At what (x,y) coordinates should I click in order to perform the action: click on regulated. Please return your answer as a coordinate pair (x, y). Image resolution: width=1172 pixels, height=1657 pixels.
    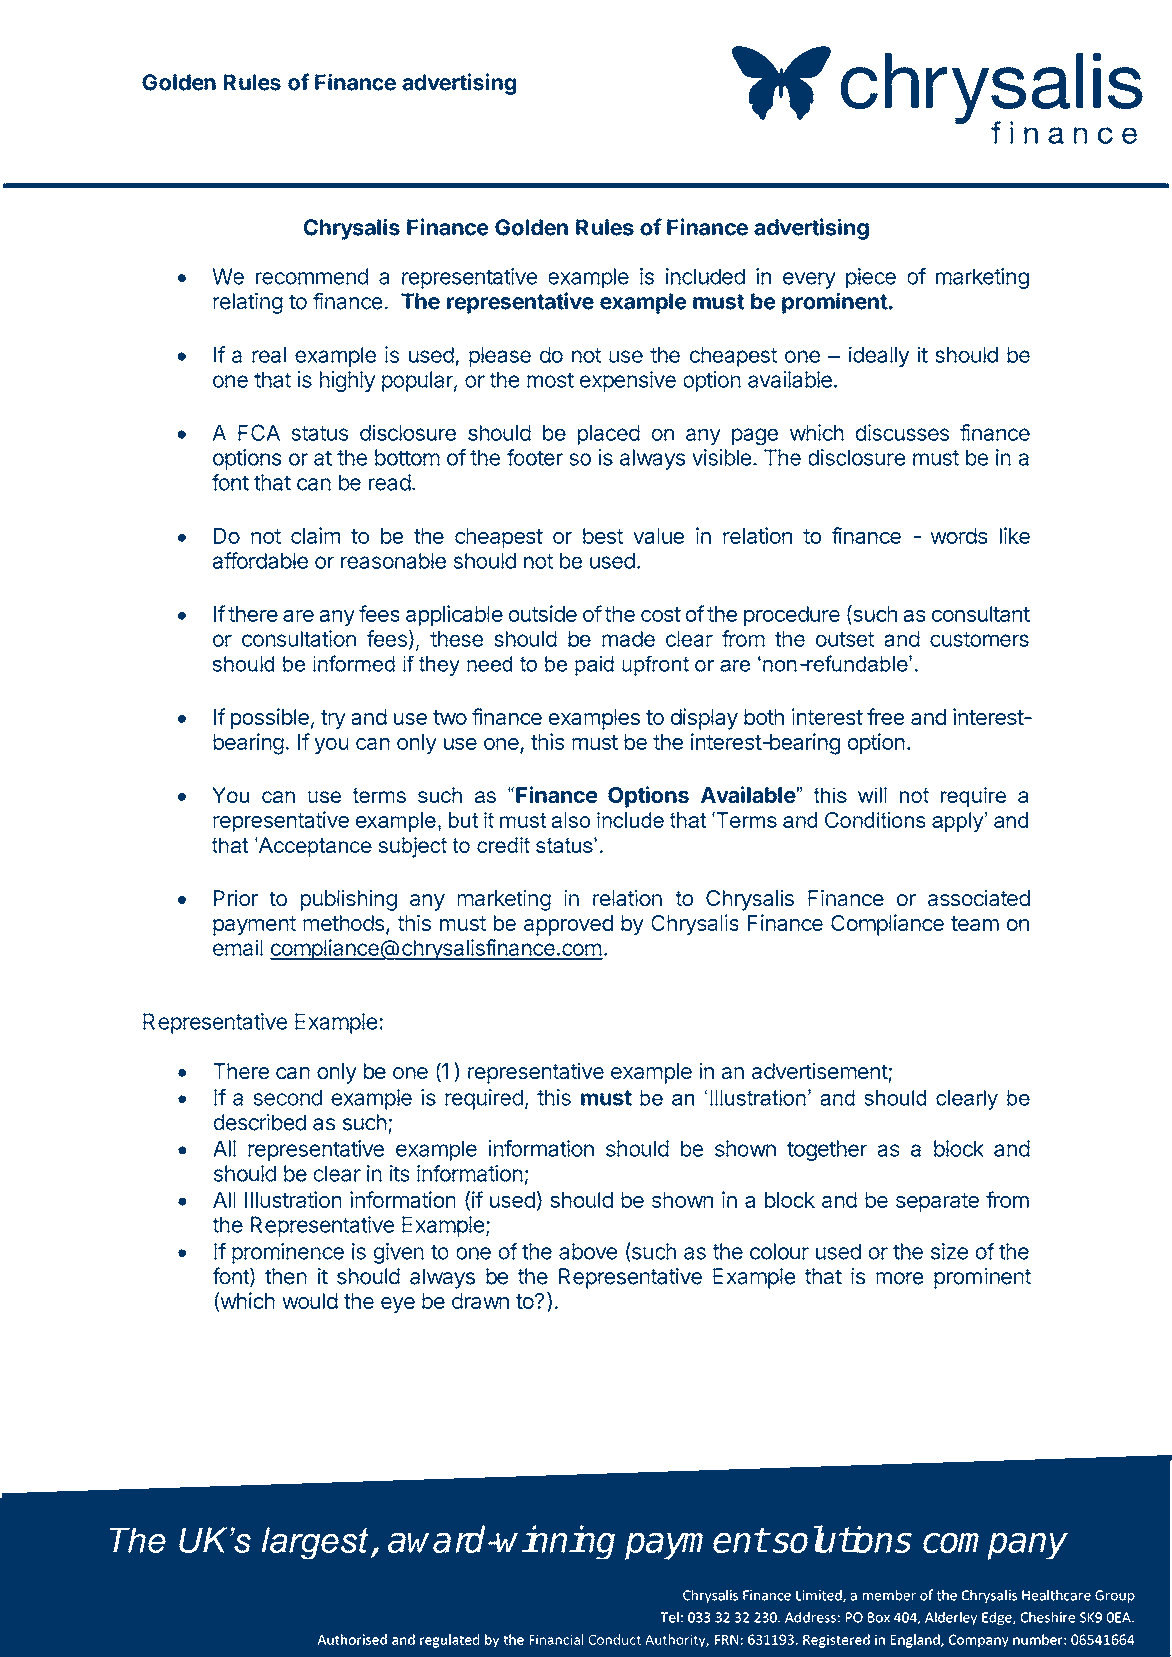
    Looking at the image, I should click on (449, 1641).
